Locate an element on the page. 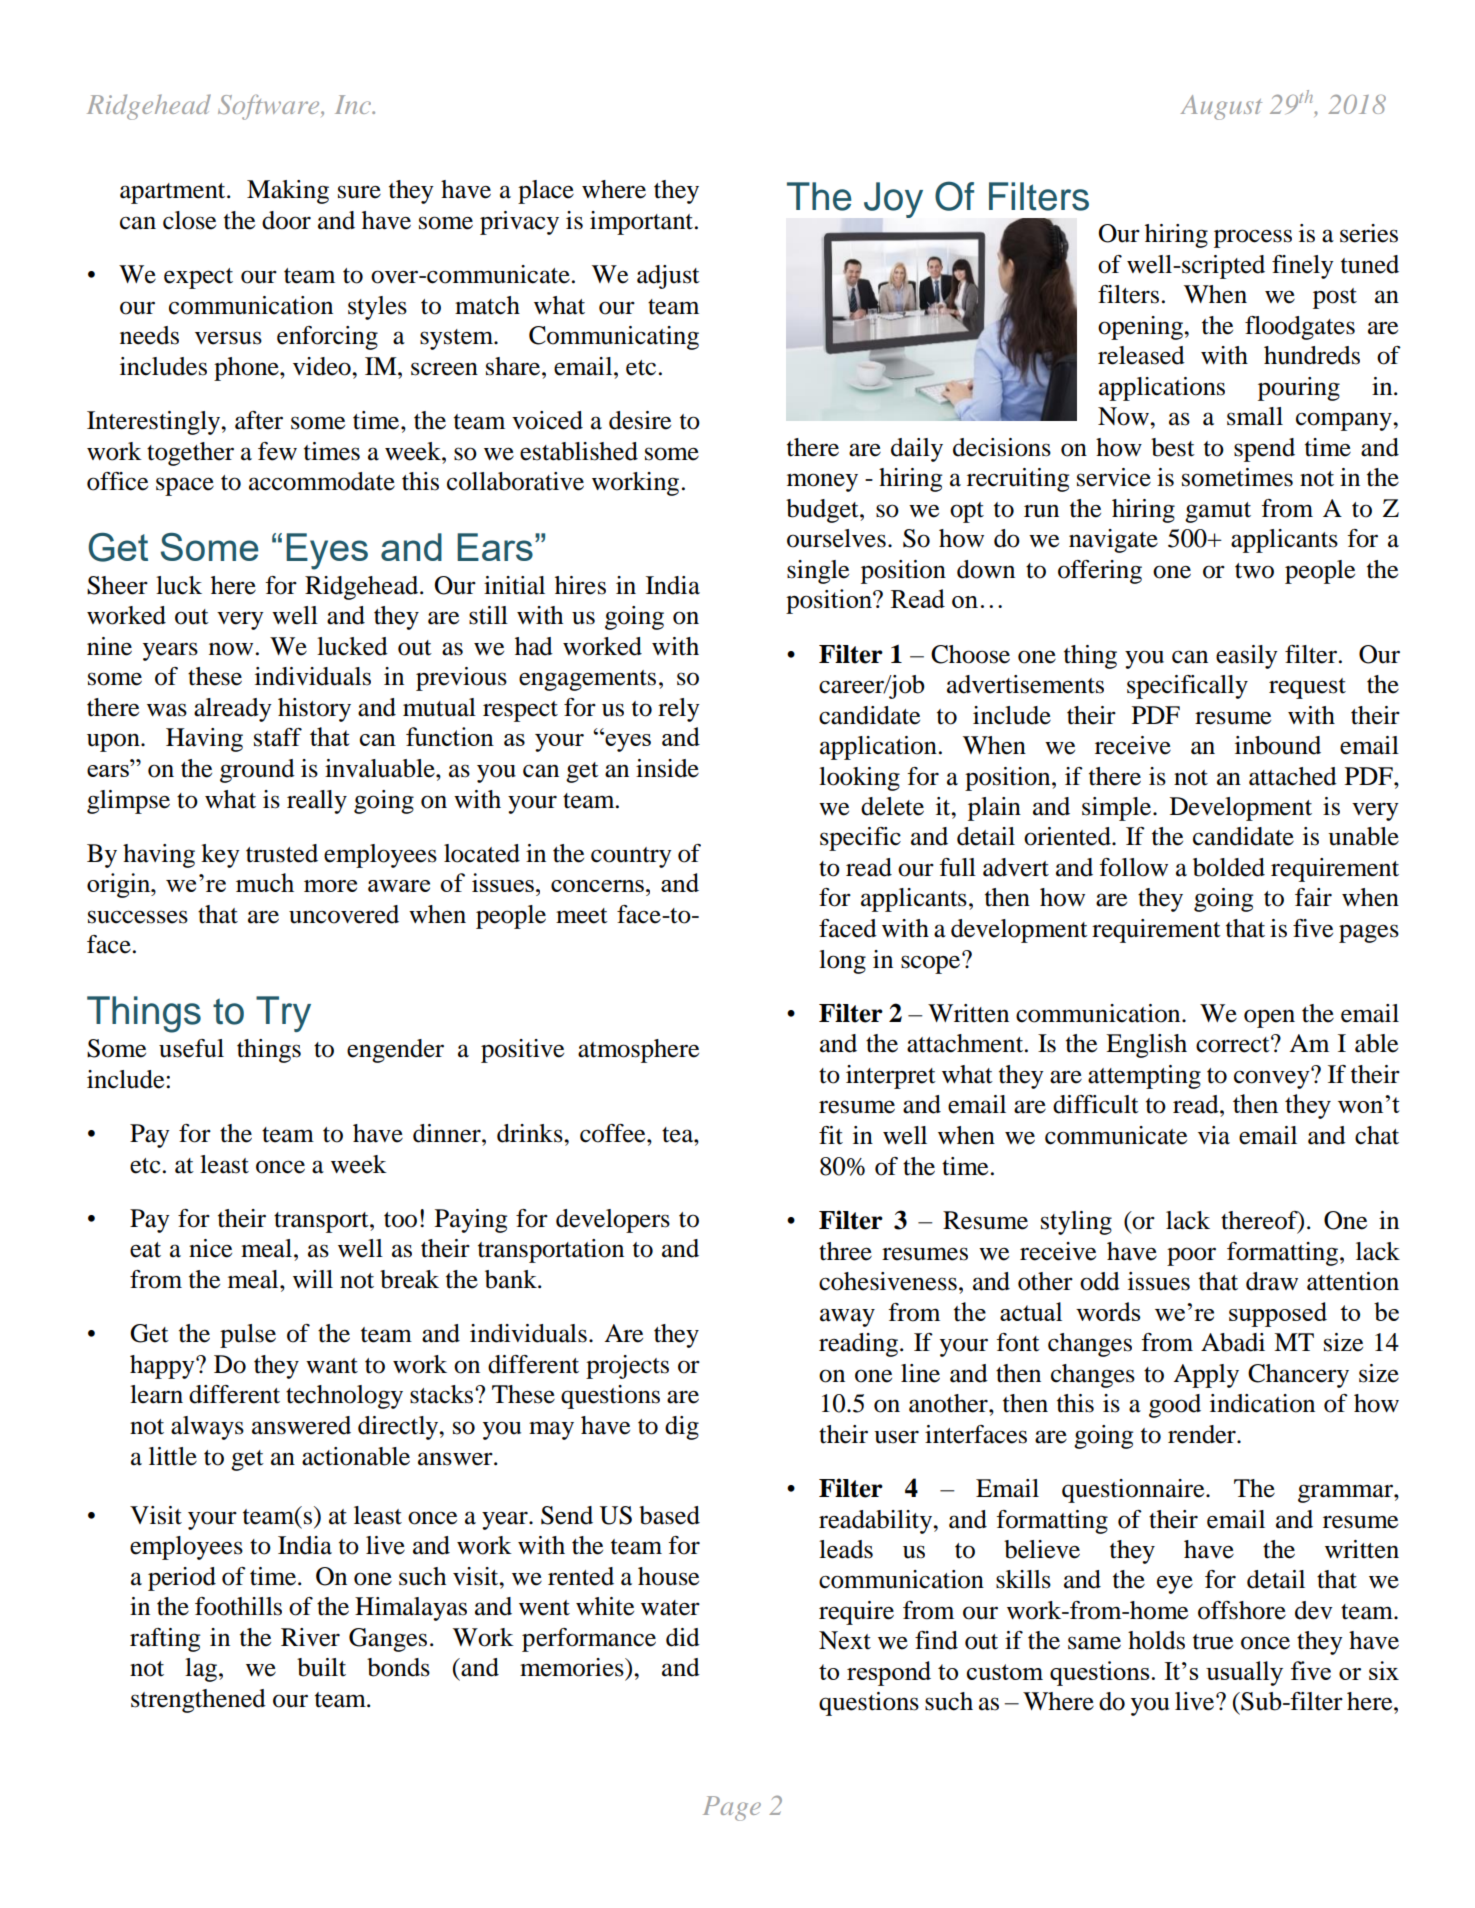  foothills is located at coordinates (238, 1606).
